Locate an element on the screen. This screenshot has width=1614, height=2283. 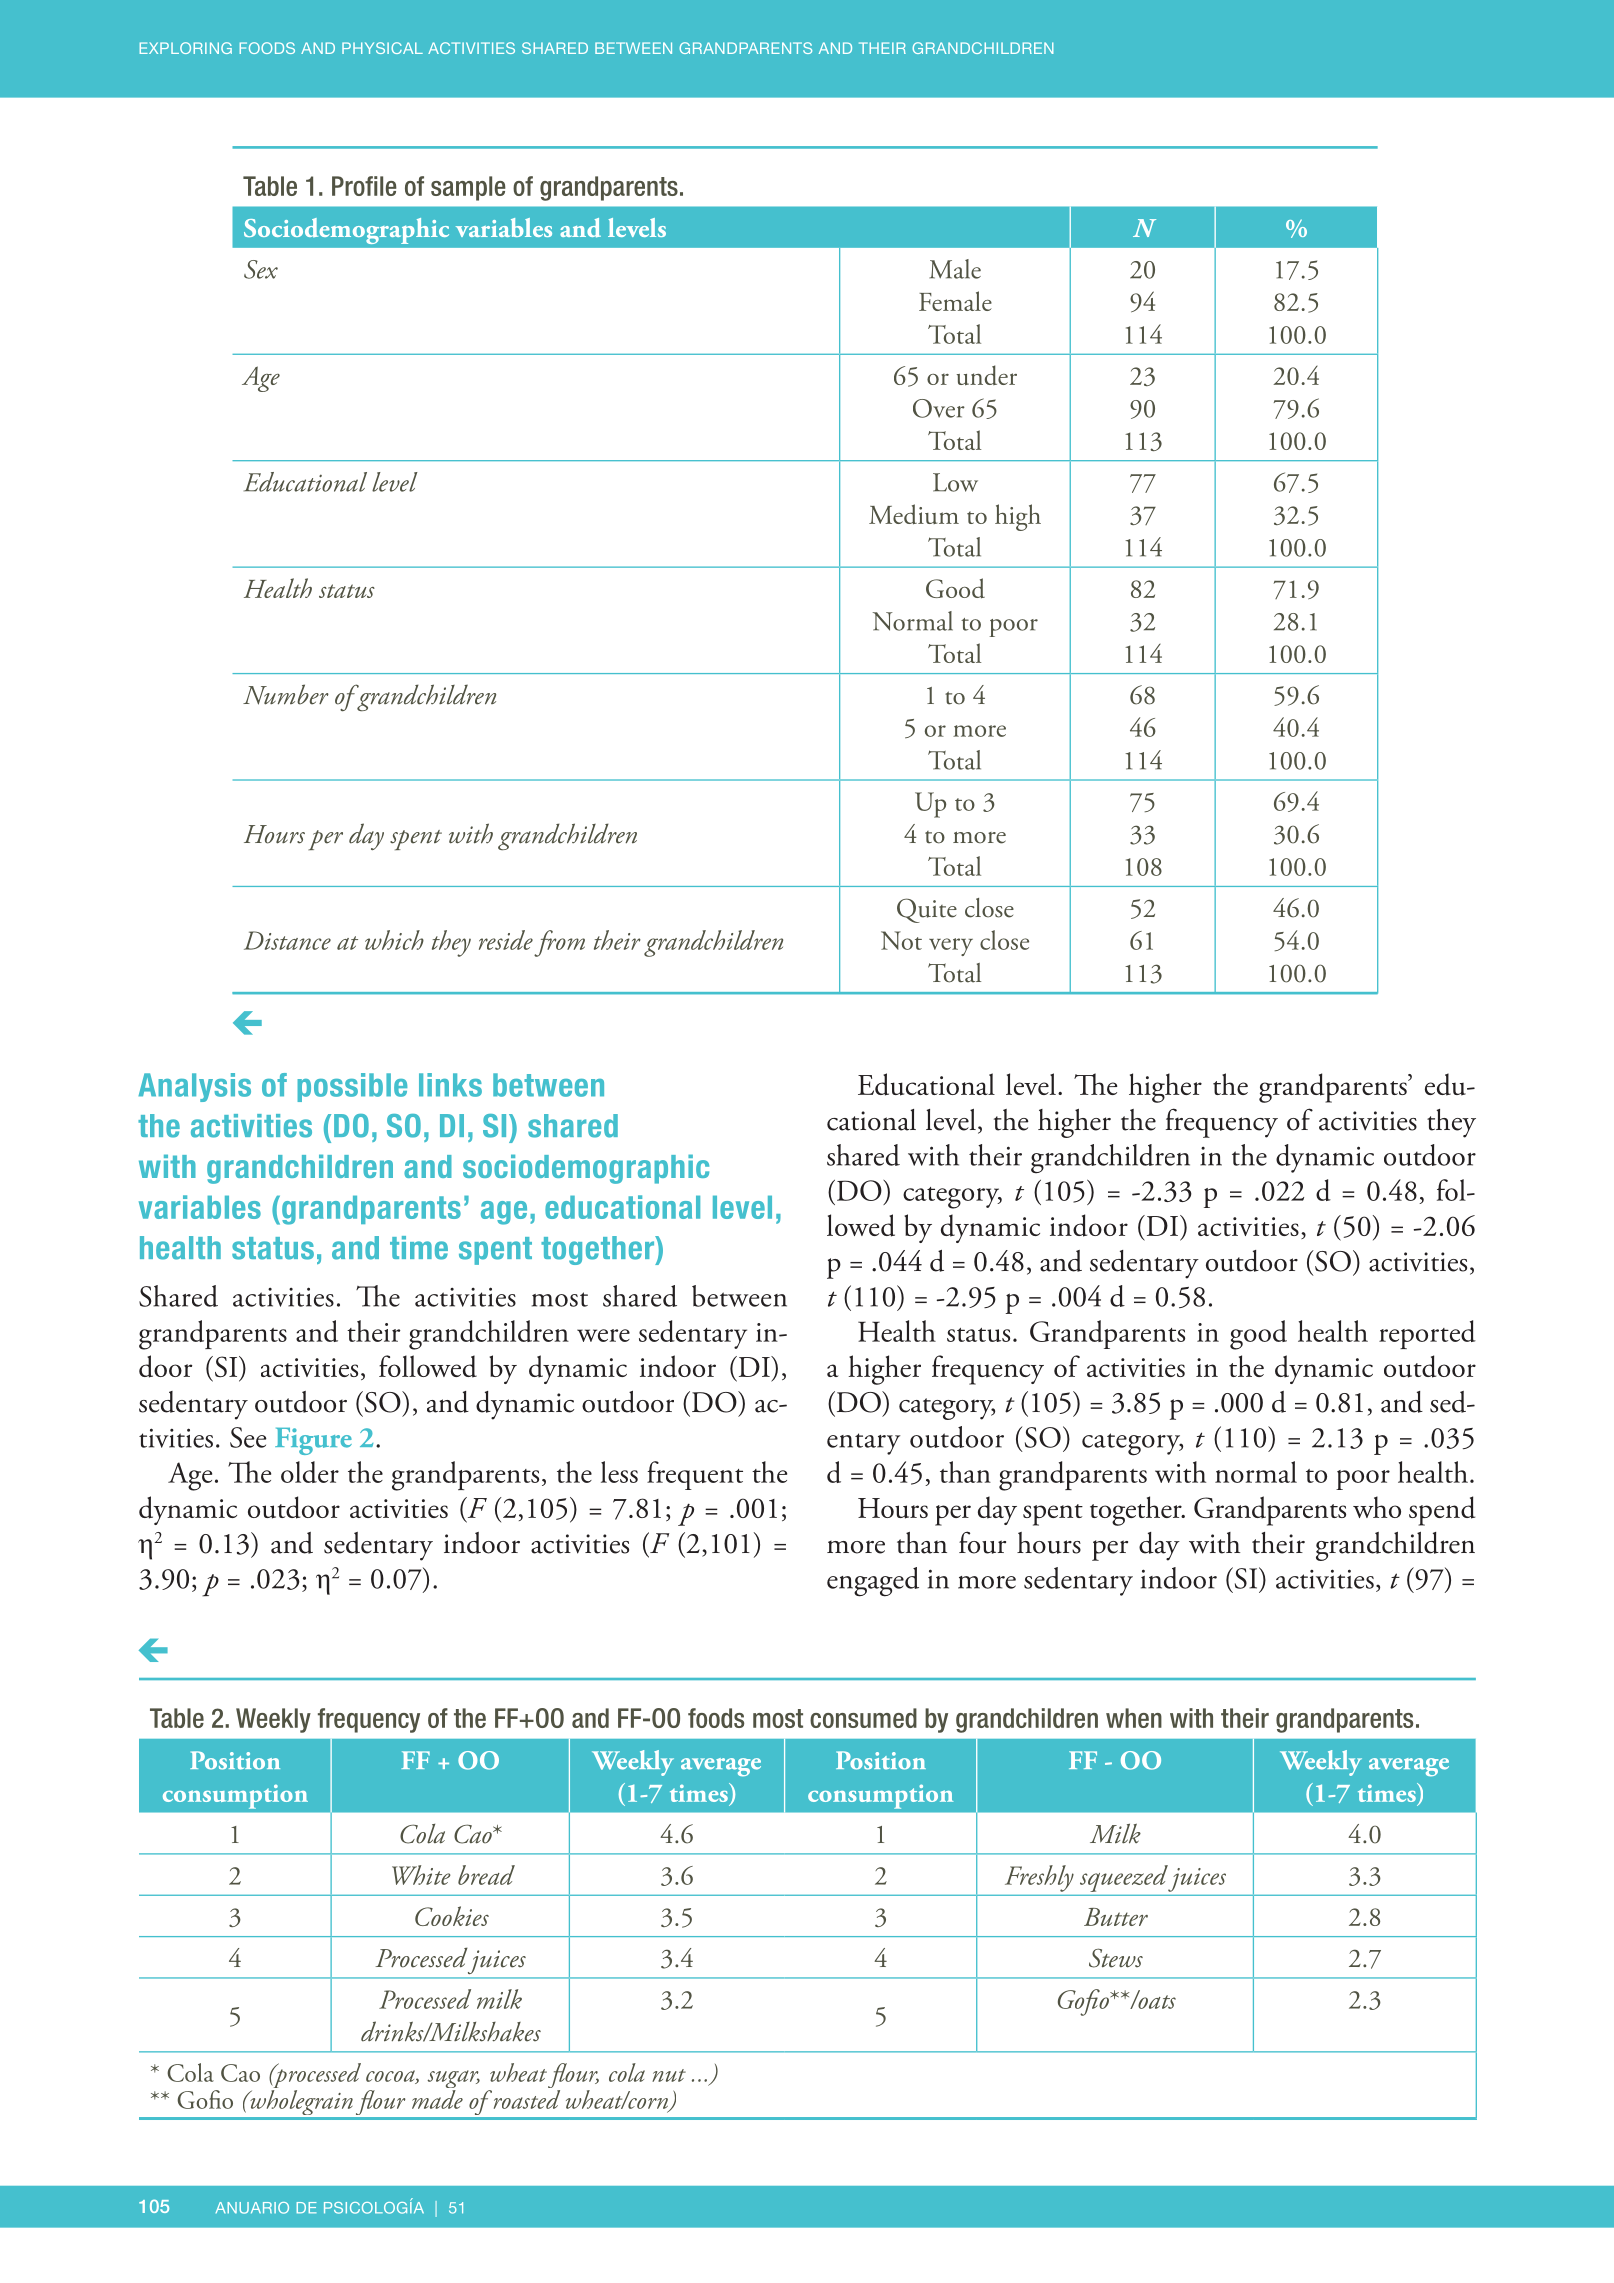
Number is located at coordinates (286, 694).
